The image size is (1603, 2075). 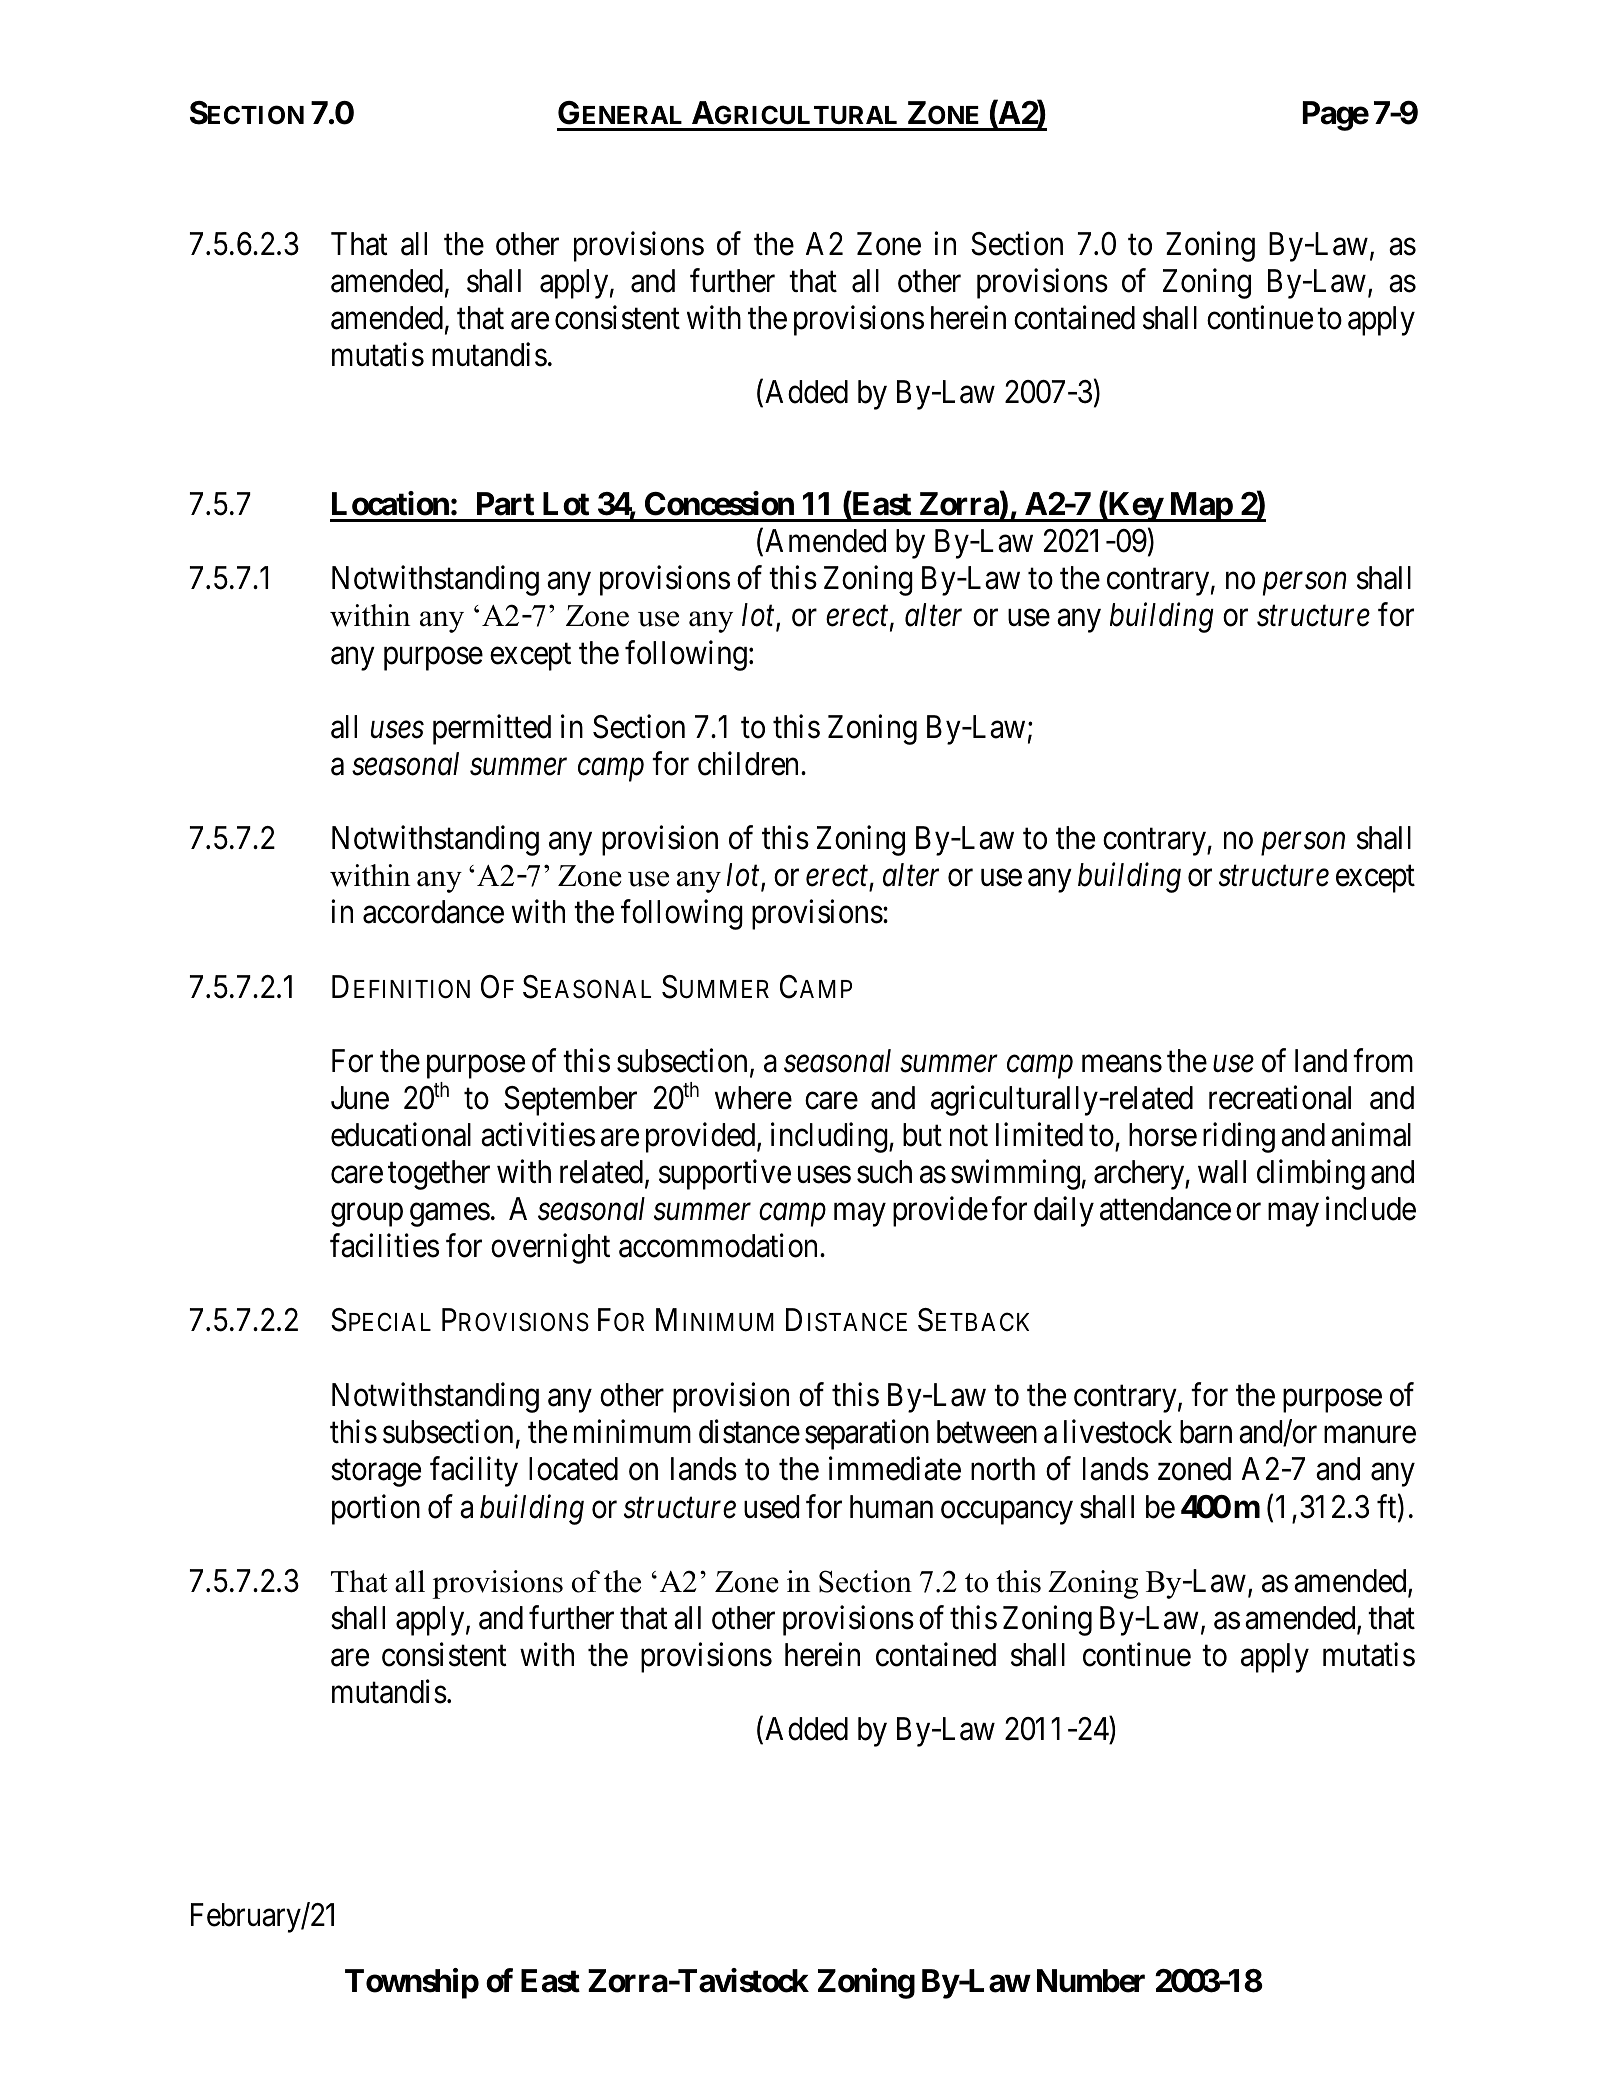 I want to click on permitted, so click(x=492, y=729).
